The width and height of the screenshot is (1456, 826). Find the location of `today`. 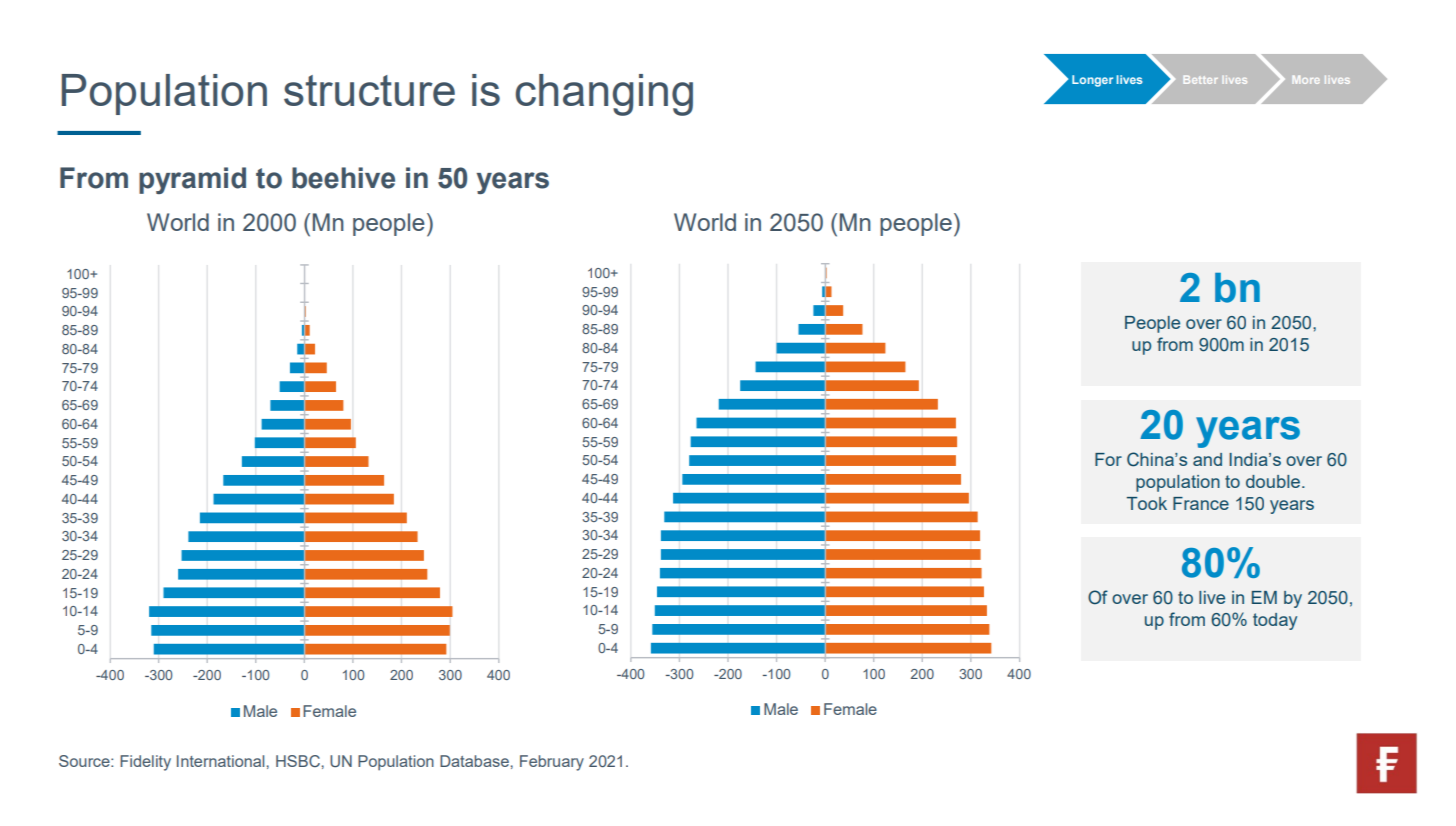

today is located at coordinates (1275, 621).
